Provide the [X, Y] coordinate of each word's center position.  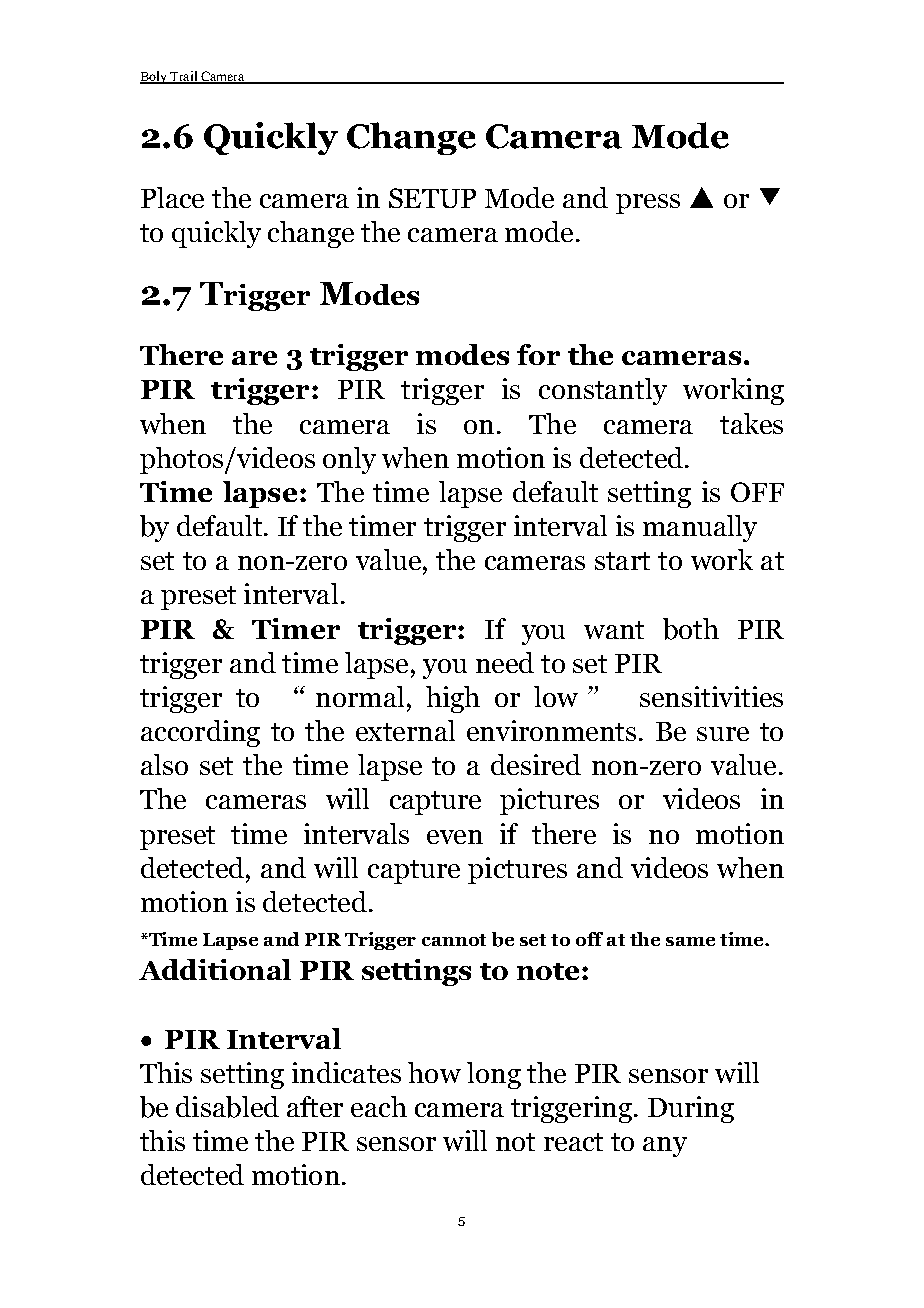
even [455, 837]
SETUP [432, 198]
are [254, 358]
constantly [603, 391]
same [690, 941]
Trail [184, 77]
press [648, 204]
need [505, 662]
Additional [215, 969]
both [691, 629]
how [434, 1072]
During [691, 1109]
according [200, 733]
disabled [227, 1107]
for [538, 354]
